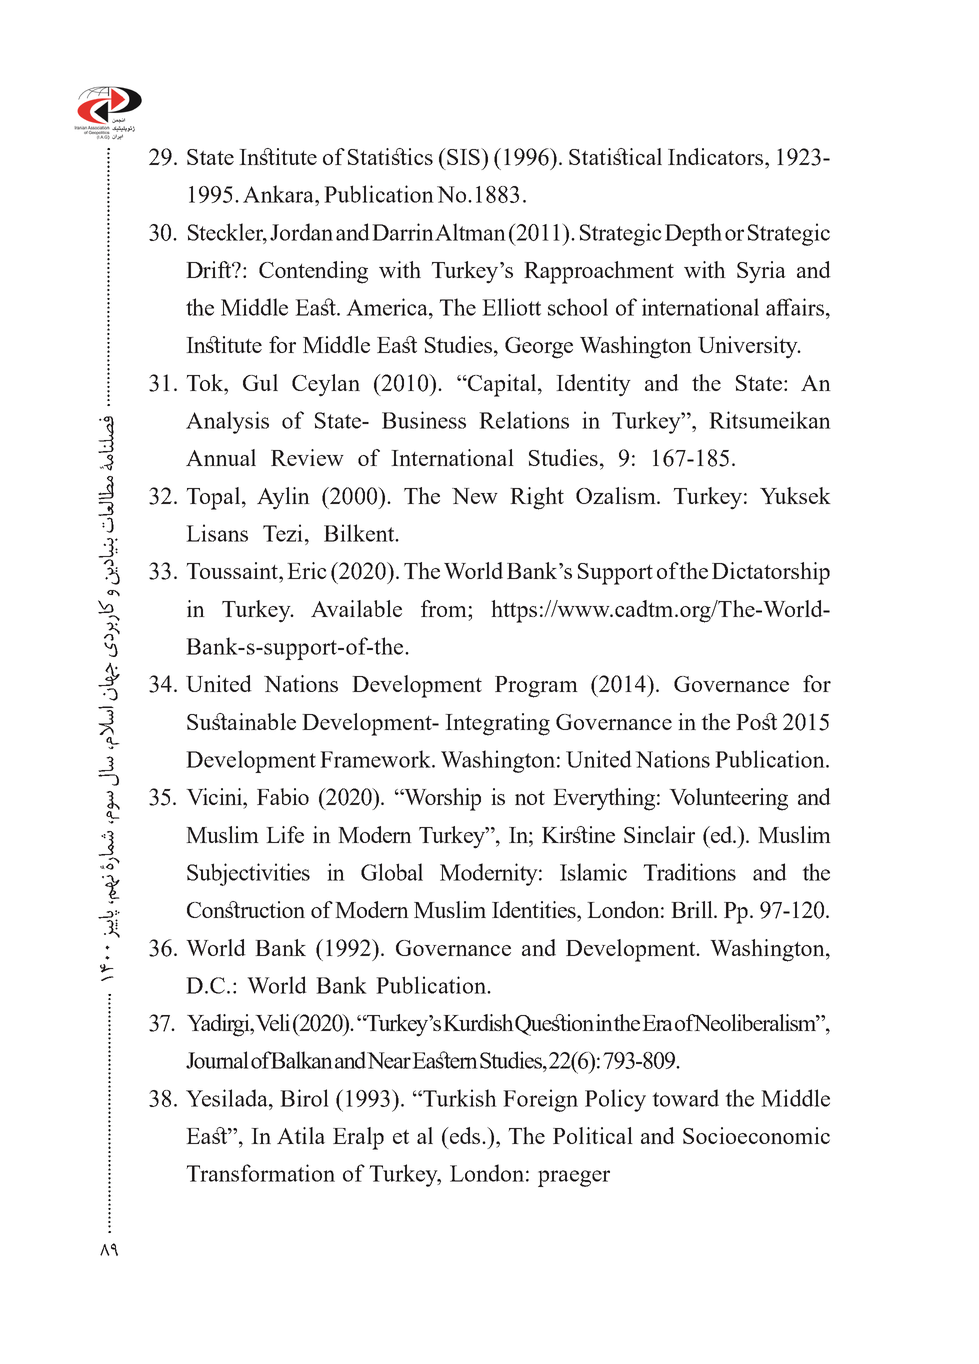 This document has height=1364, width=979. What do you see at coordinates (260, 1173) in the document?
I see `Transformation` at bounding box center [260, 1173].
